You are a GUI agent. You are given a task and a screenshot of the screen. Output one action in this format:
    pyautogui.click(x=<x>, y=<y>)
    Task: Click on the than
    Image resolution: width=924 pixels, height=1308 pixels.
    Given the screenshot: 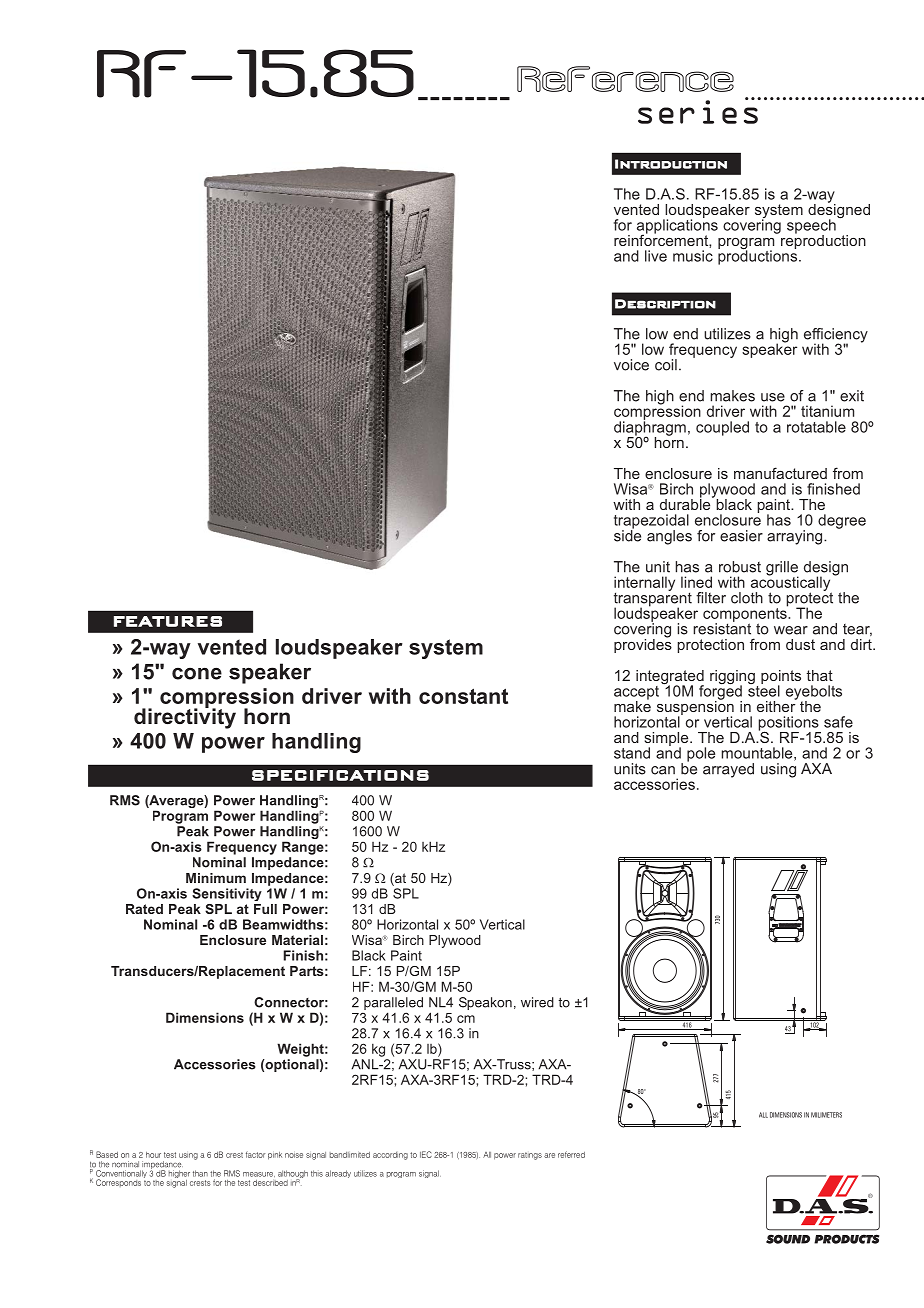 What is the action you would take?
    pyautogui.click(x=200, y=1173)
